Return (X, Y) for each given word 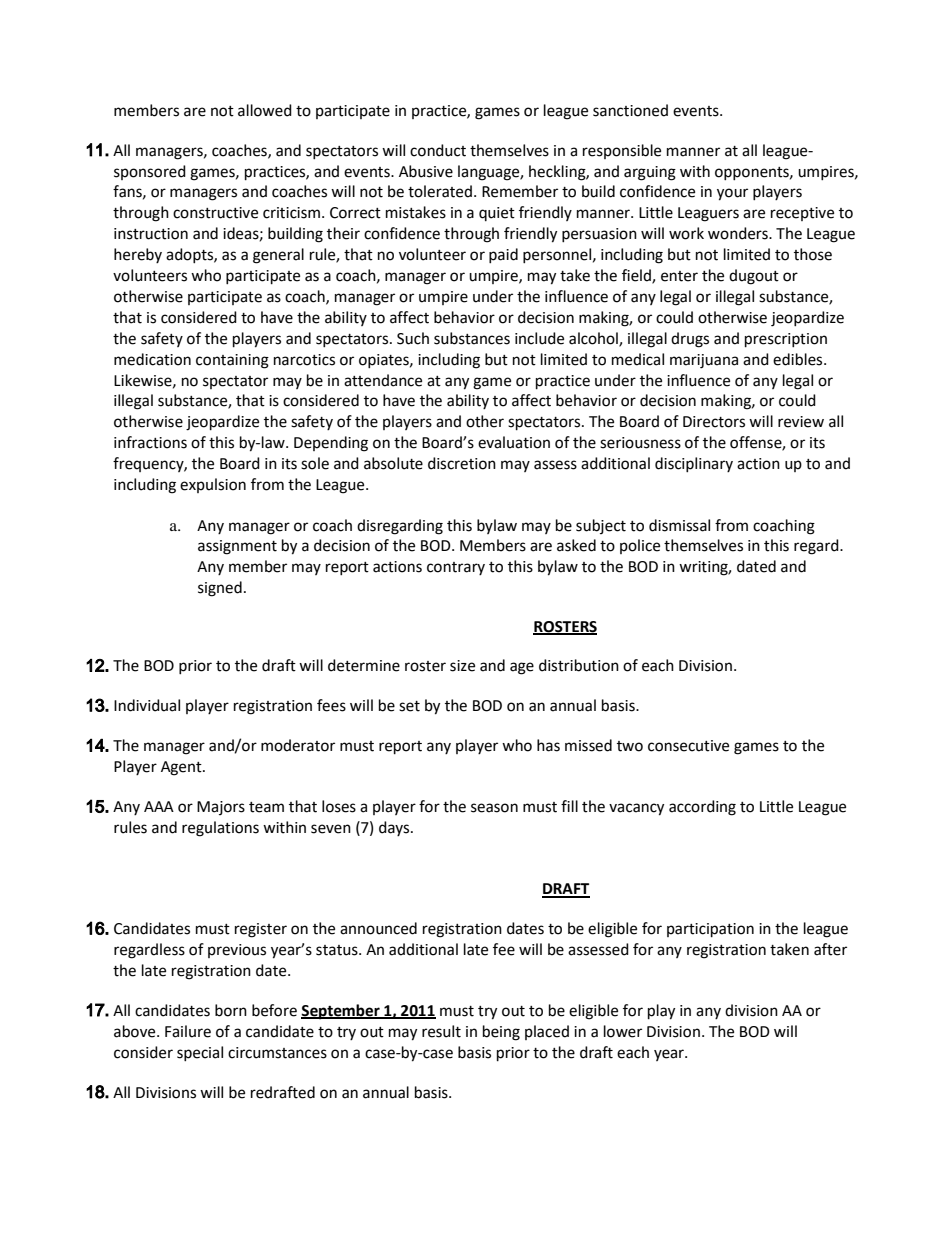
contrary (456, 568)
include (539, 338)
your (732, 194)
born (231, 1010)
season (494, 808)
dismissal (679, 525)
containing (232, 361)
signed (220, 589)
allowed (265, 110)
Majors (221, 808)
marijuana (704, 361)
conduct (438, 150)
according (702, 808)
